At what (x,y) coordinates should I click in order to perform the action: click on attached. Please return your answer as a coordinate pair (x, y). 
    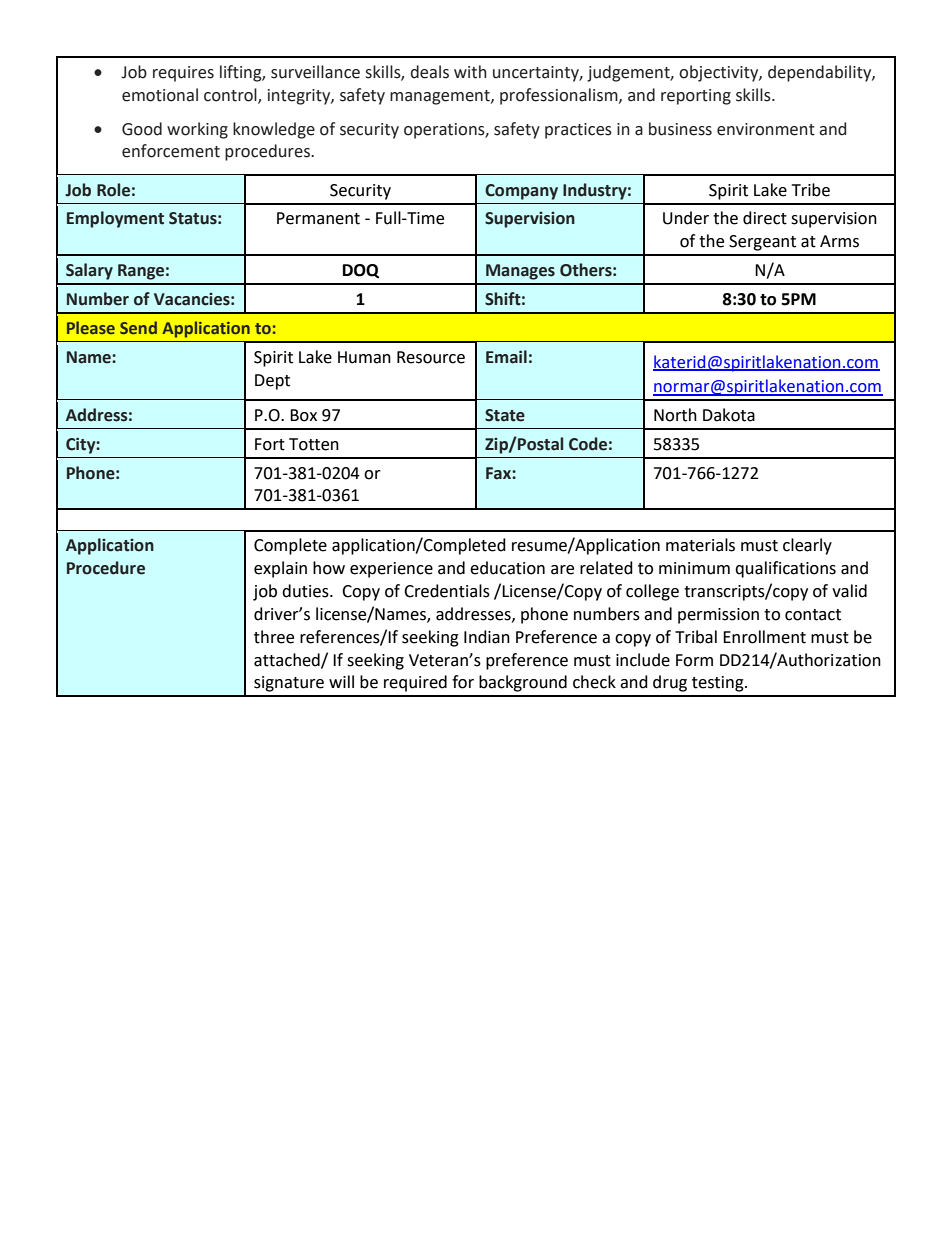
    Looking at the image, I should click on (288, 660).
